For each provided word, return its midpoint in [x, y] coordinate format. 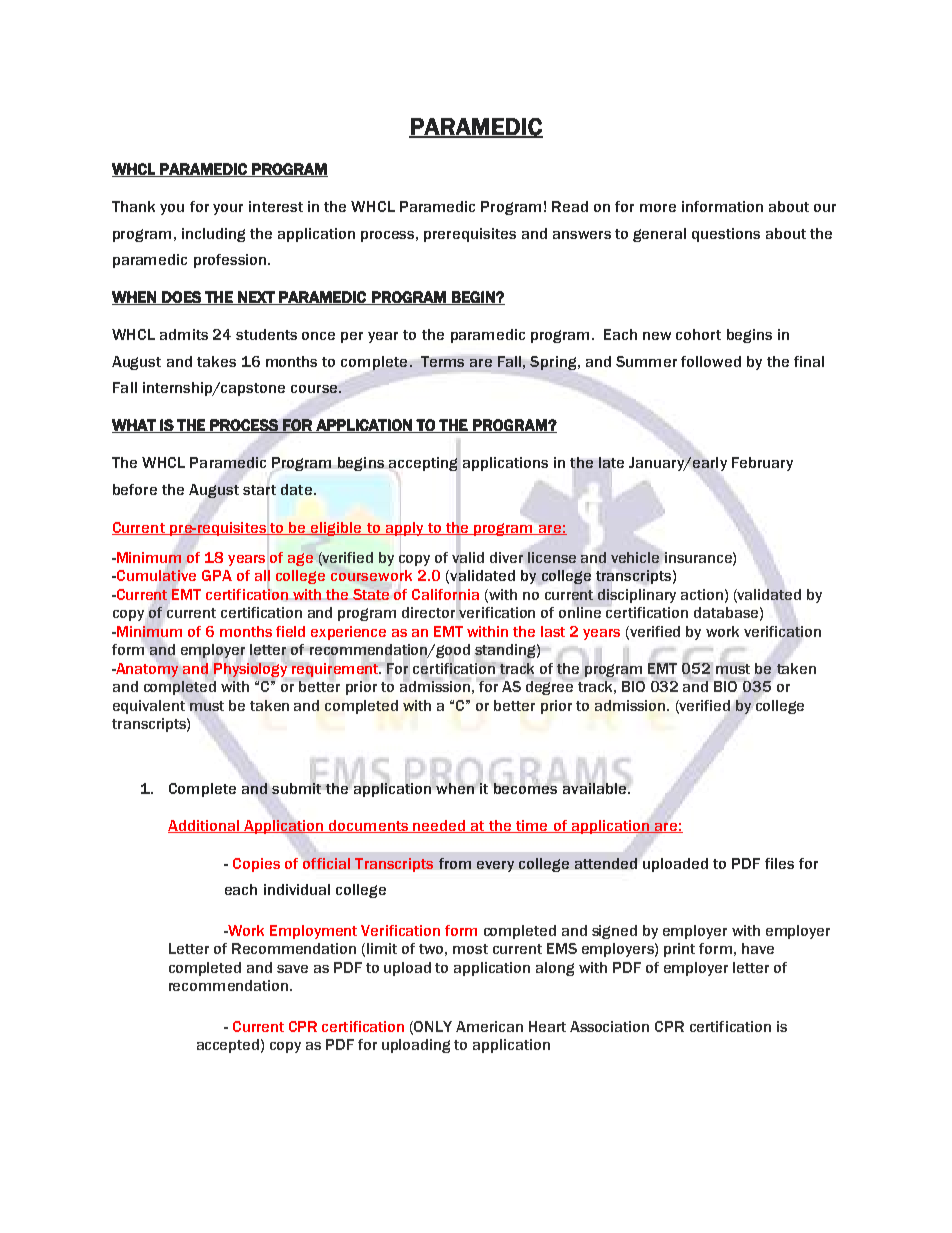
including [213, 235]
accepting [423, 464]
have [758, 948]
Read [570, 206]
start [259, 490]
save [292, 969]
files [779, 863]
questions [726, 235]
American [489, 1026]
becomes [525, 787]
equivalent [149, 707]
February [762, 464]
